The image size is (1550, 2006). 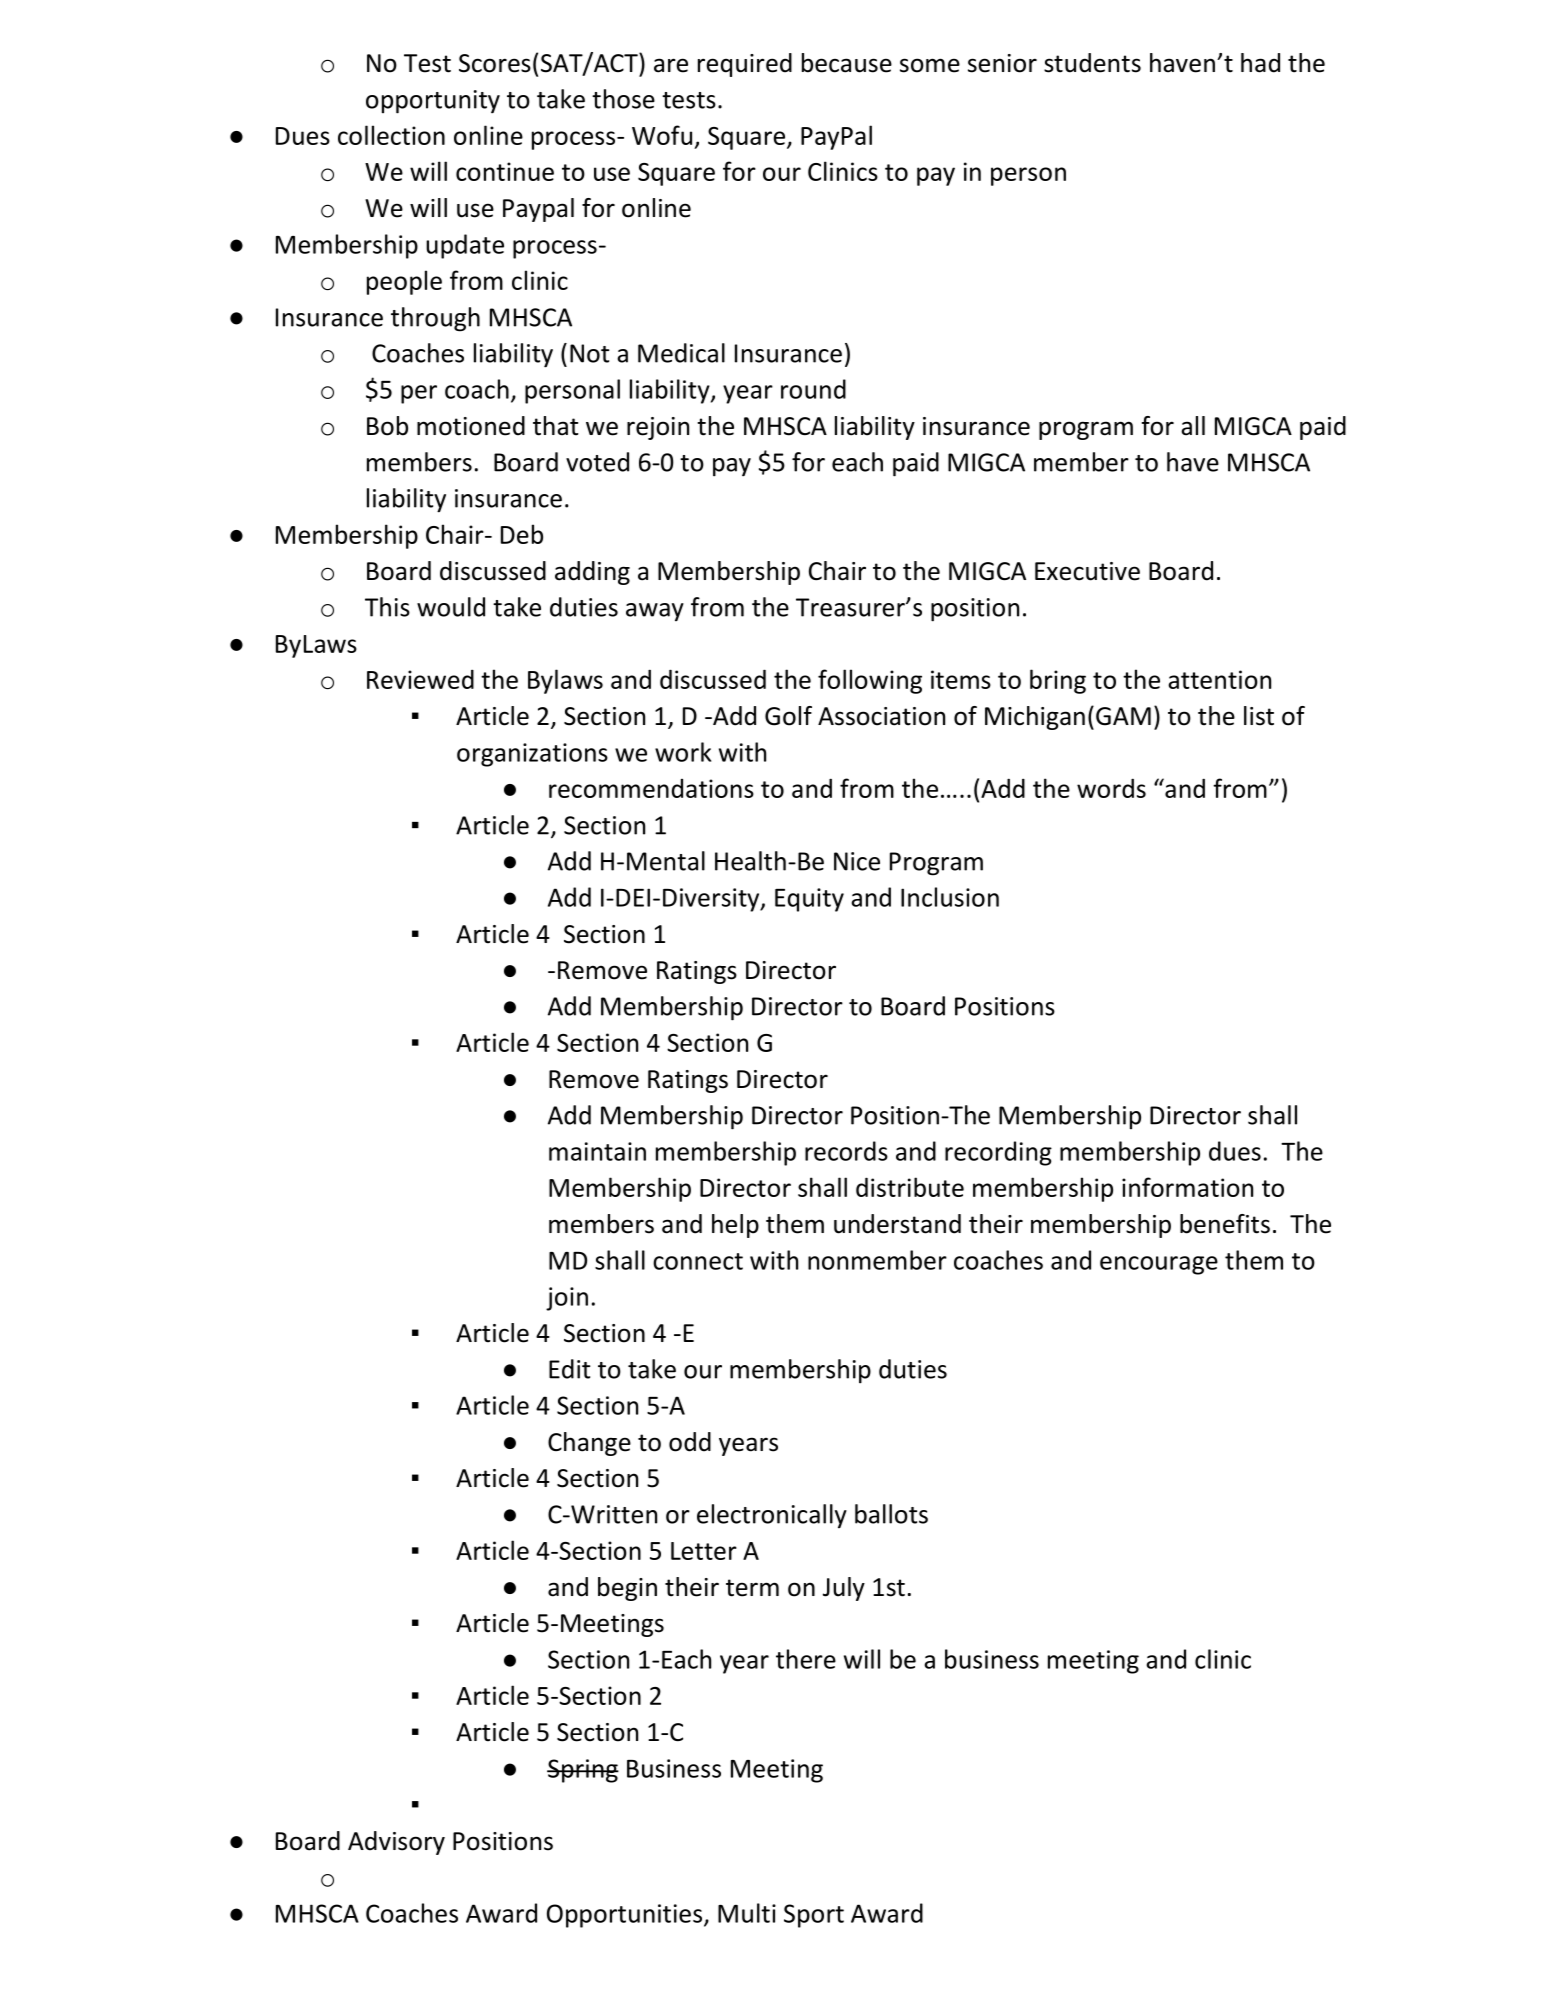 What do you see at coordinates (505, 171) in the document?
I see `continue` at bounding box center [505, 171].
